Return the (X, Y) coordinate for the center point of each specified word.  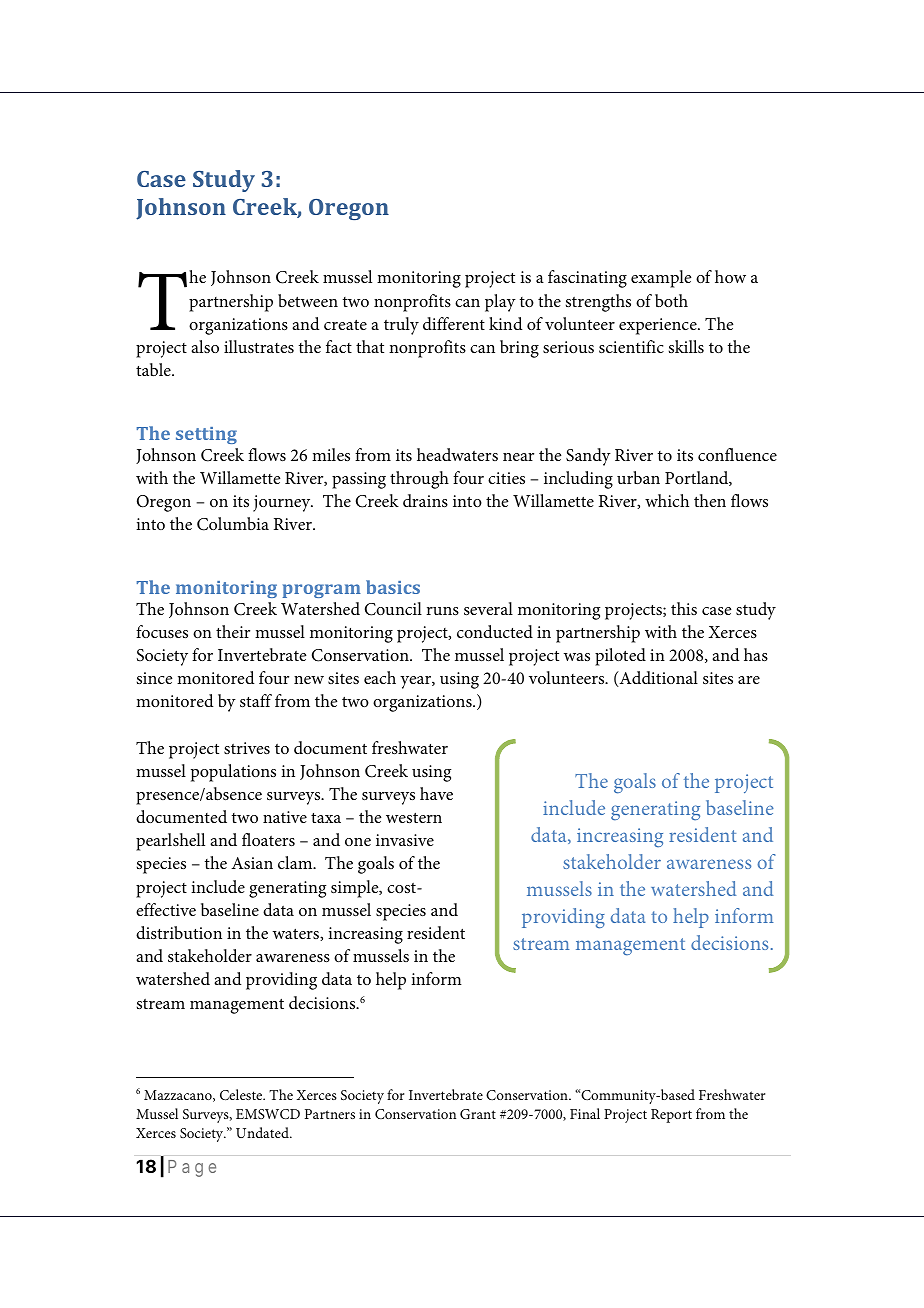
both (671, 300)
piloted (620, 657)
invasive (405, 840)
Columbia (233, 524)
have (436, 793)
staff (256, 700)
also (205, 346)
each (380, 677)
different (454, 323)
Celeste (242, 1094)
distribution (179, 932)
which (667, 500)
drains (425, 500)
